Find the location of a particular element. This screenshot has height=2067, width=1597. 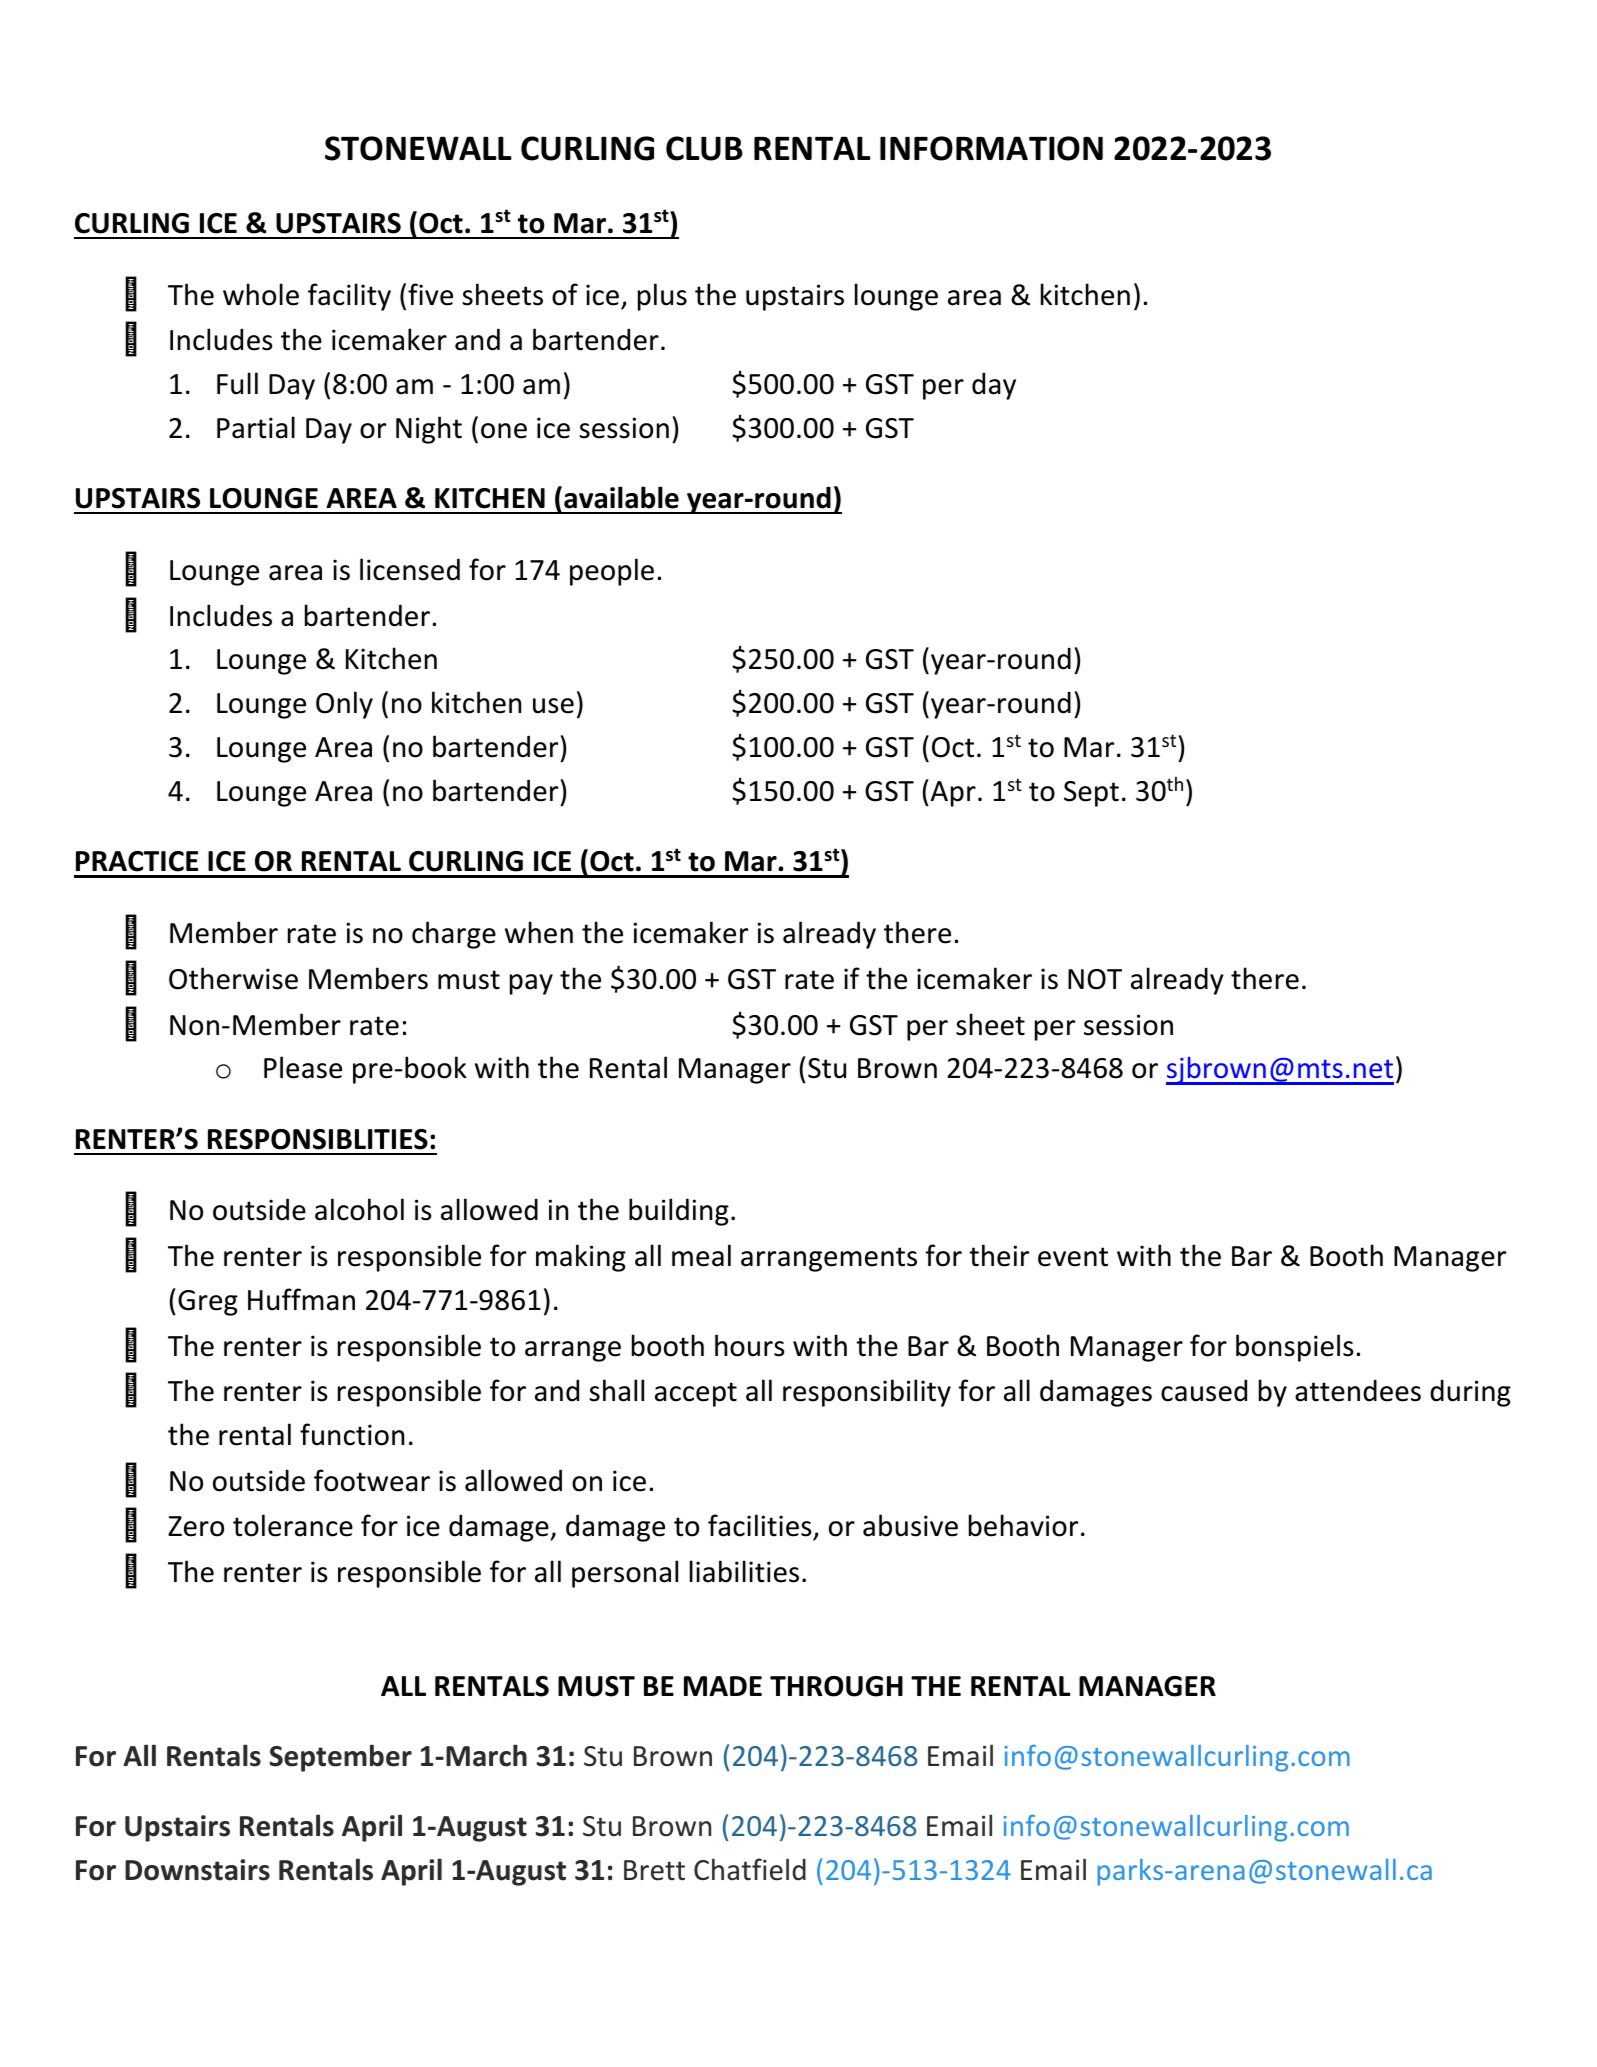

facility is located at coordinates (349, 297).
